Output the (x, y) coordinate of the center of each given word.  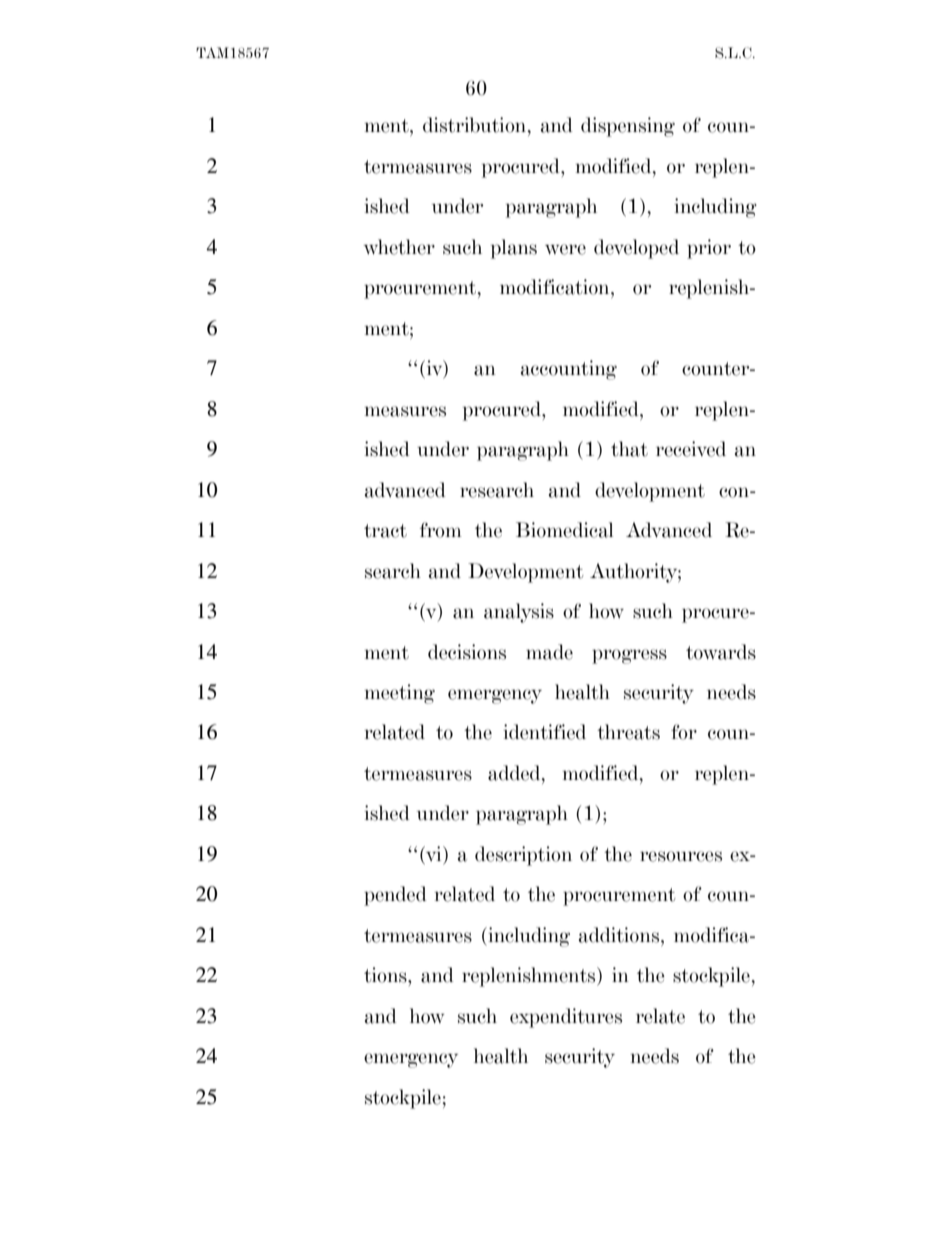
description (523, 856)
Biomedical (564, 530)
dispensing (628, 127)
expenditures (566, 1018)
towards (721, 652)
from (441, 530)
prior (709, 249)
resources (681, 856)
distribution (476, 125)
